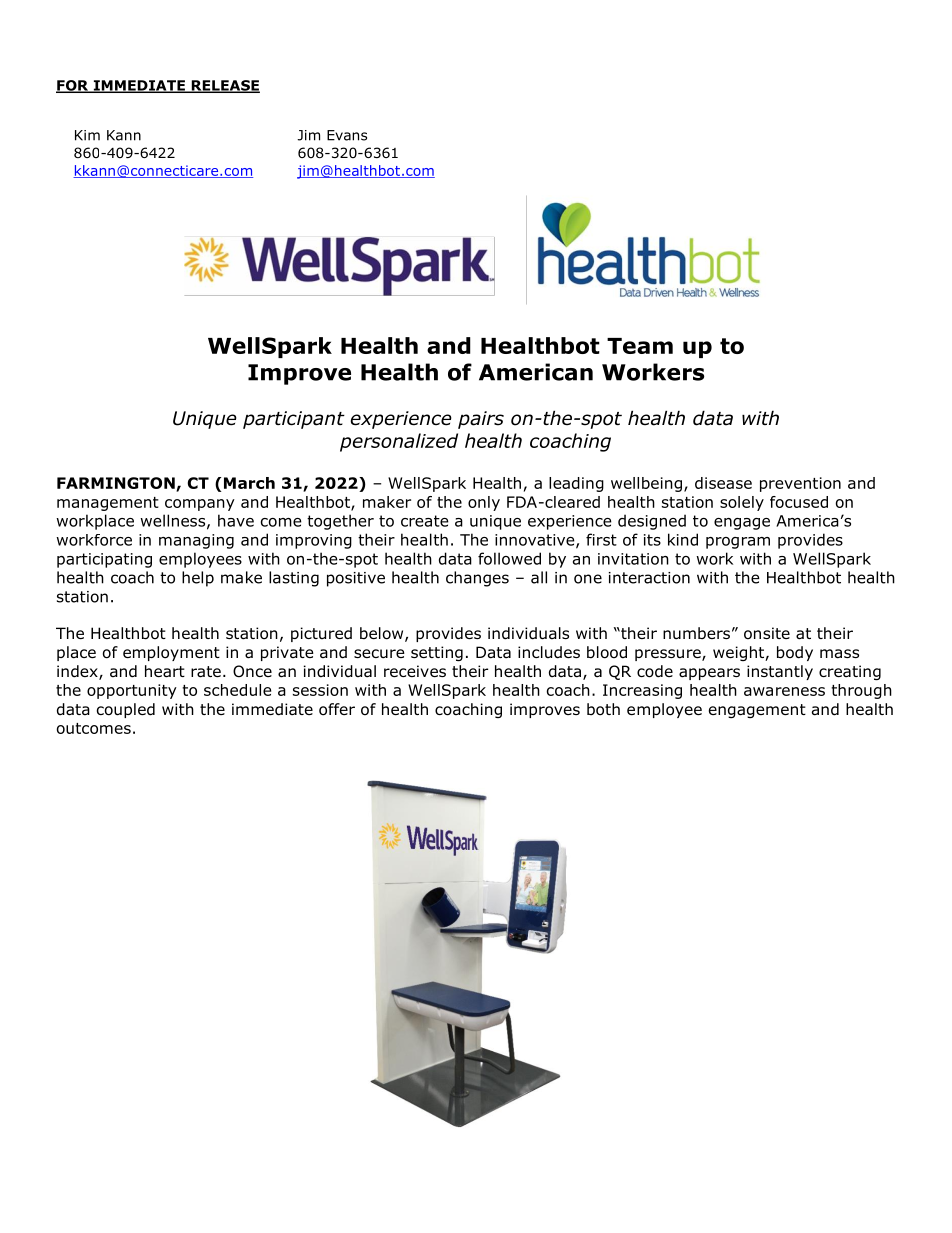 This document has width=952, height=1233. Describe the element at coordinates (738, 543) in the document. I see `program` at that location.
